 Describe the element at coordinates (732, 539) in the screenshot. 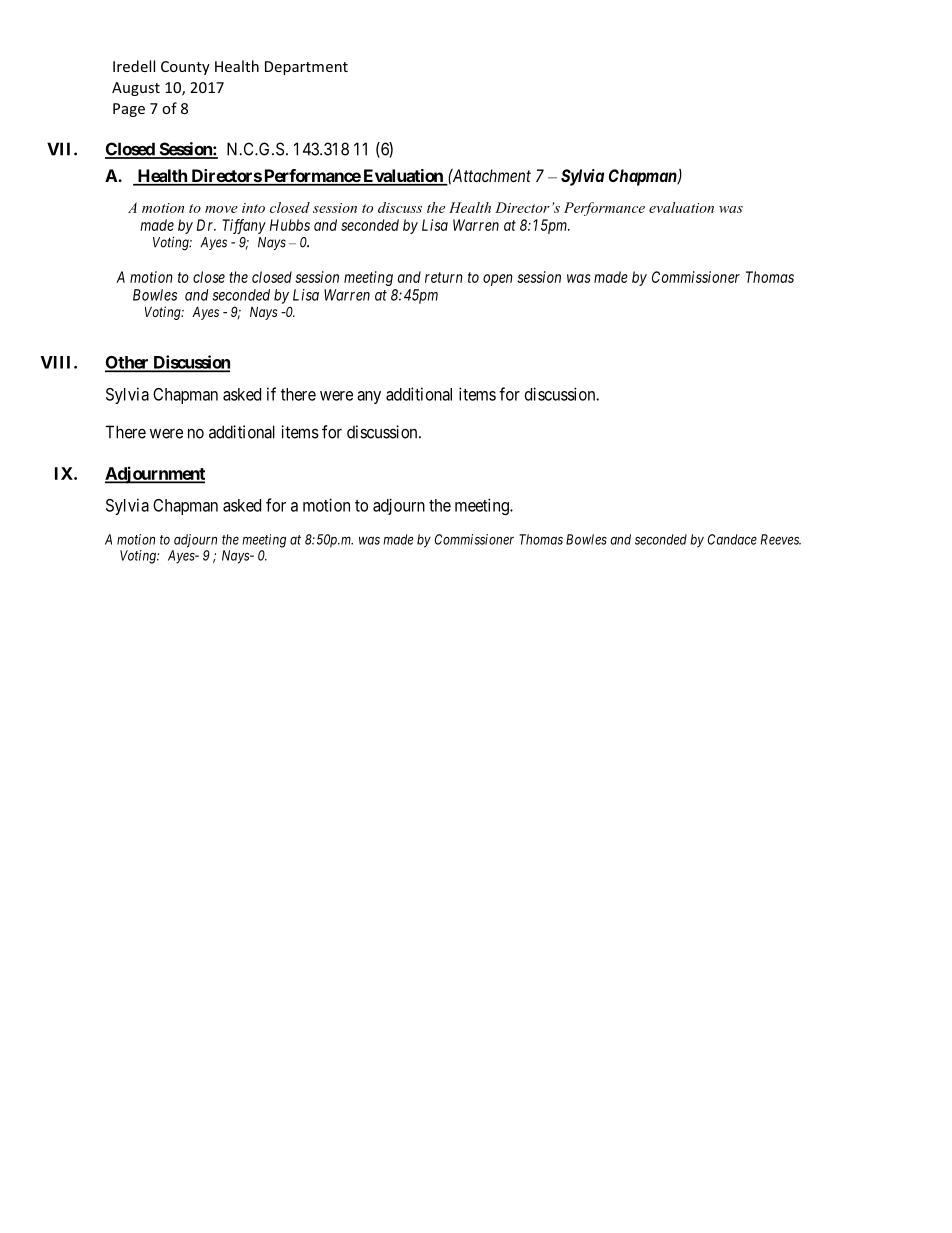

I see `Candace` at that location.
